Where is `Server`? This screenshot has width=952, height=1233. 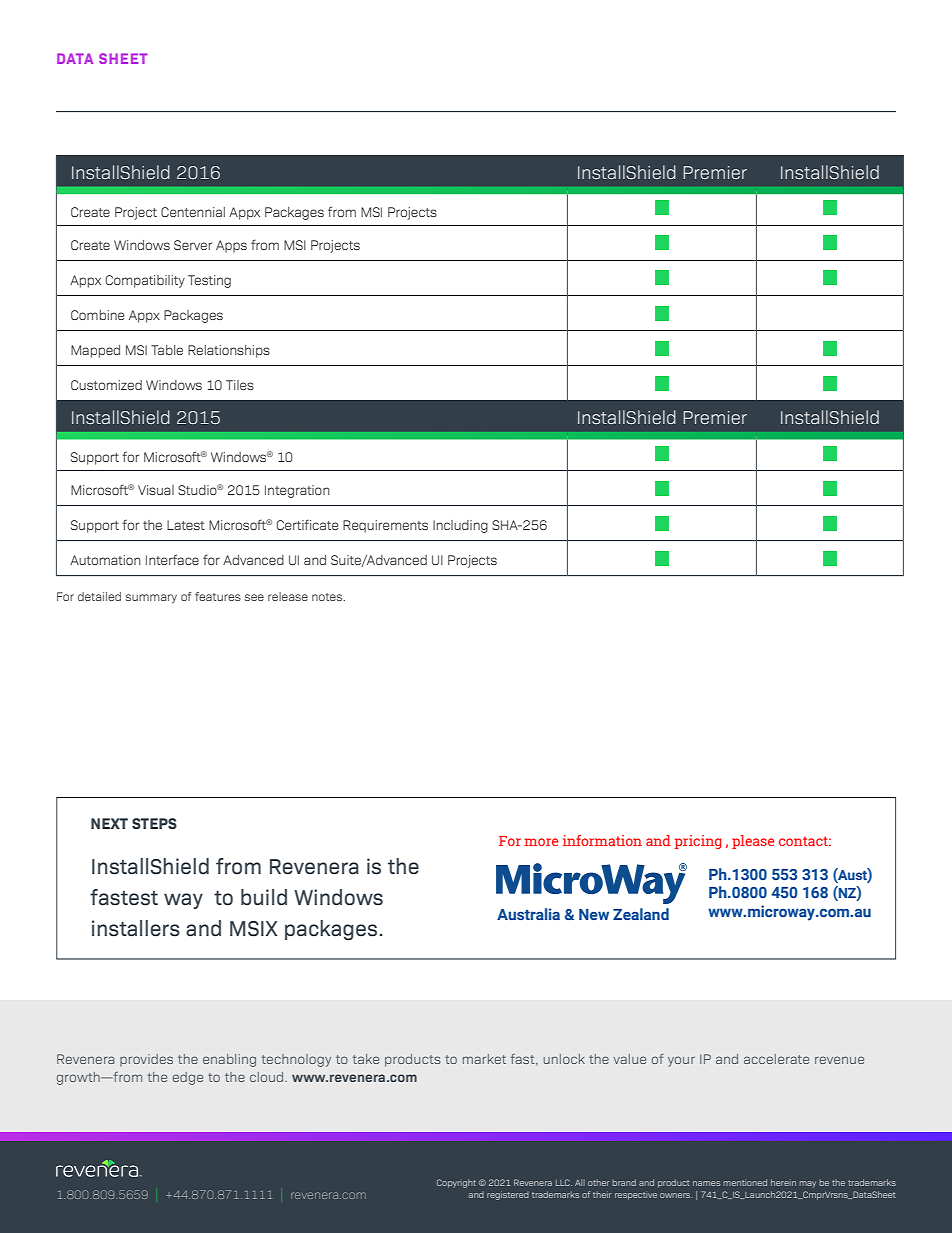
Server is located at coordinates (193, 245).
